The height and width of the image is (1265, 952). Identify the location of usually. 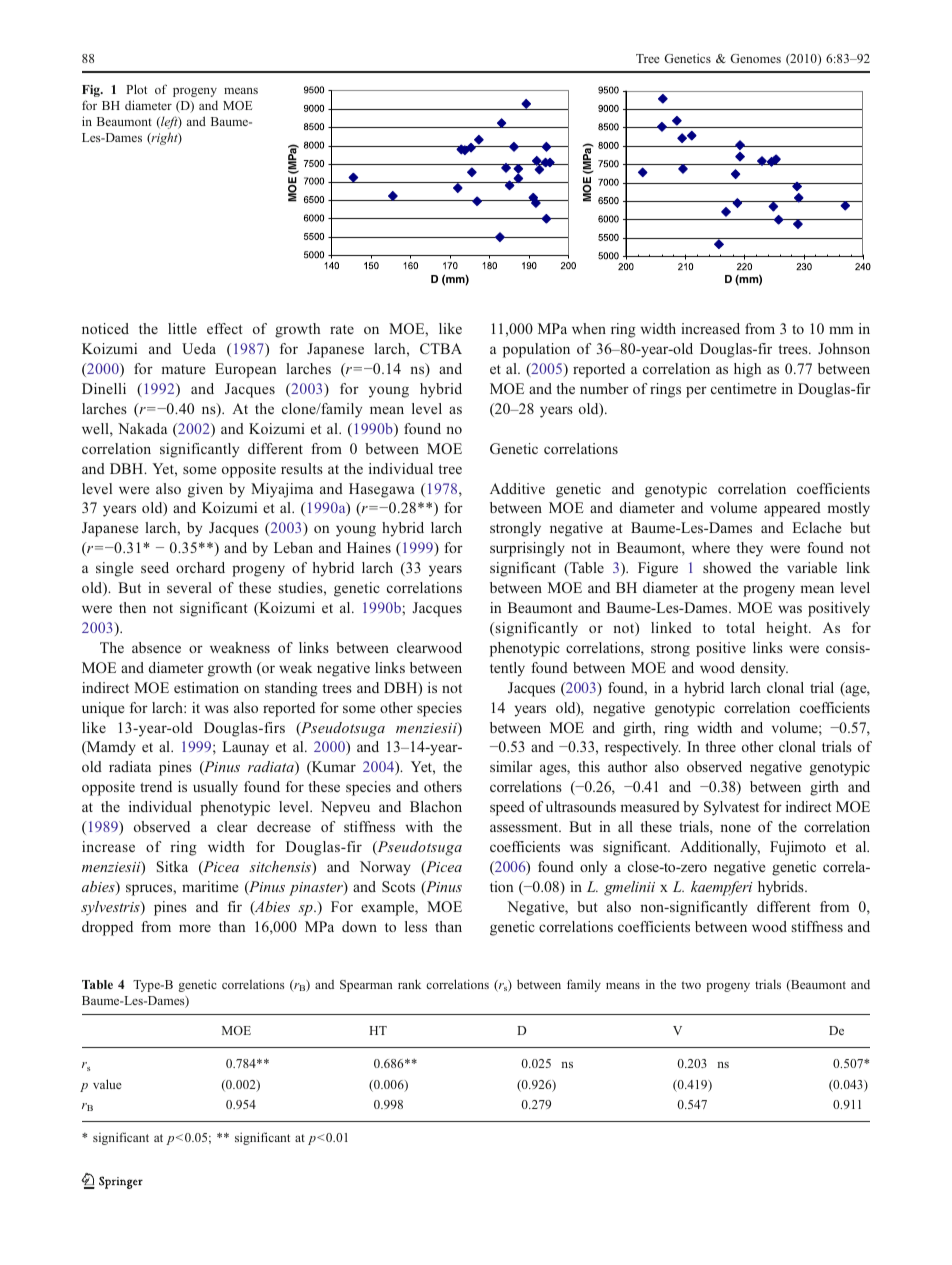
(215, 788).
